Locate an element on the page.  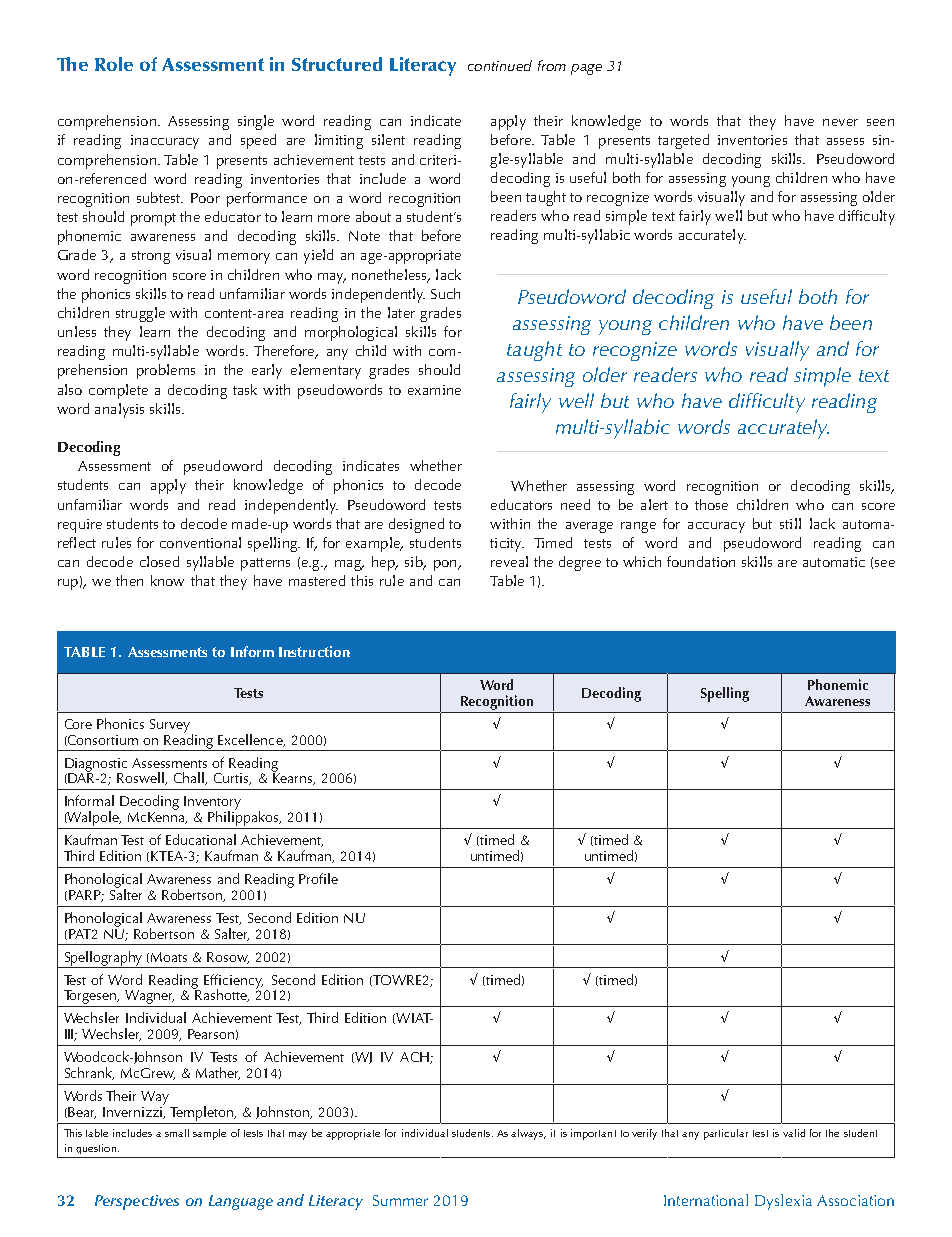
examine is located at coordinates (434, 390).
